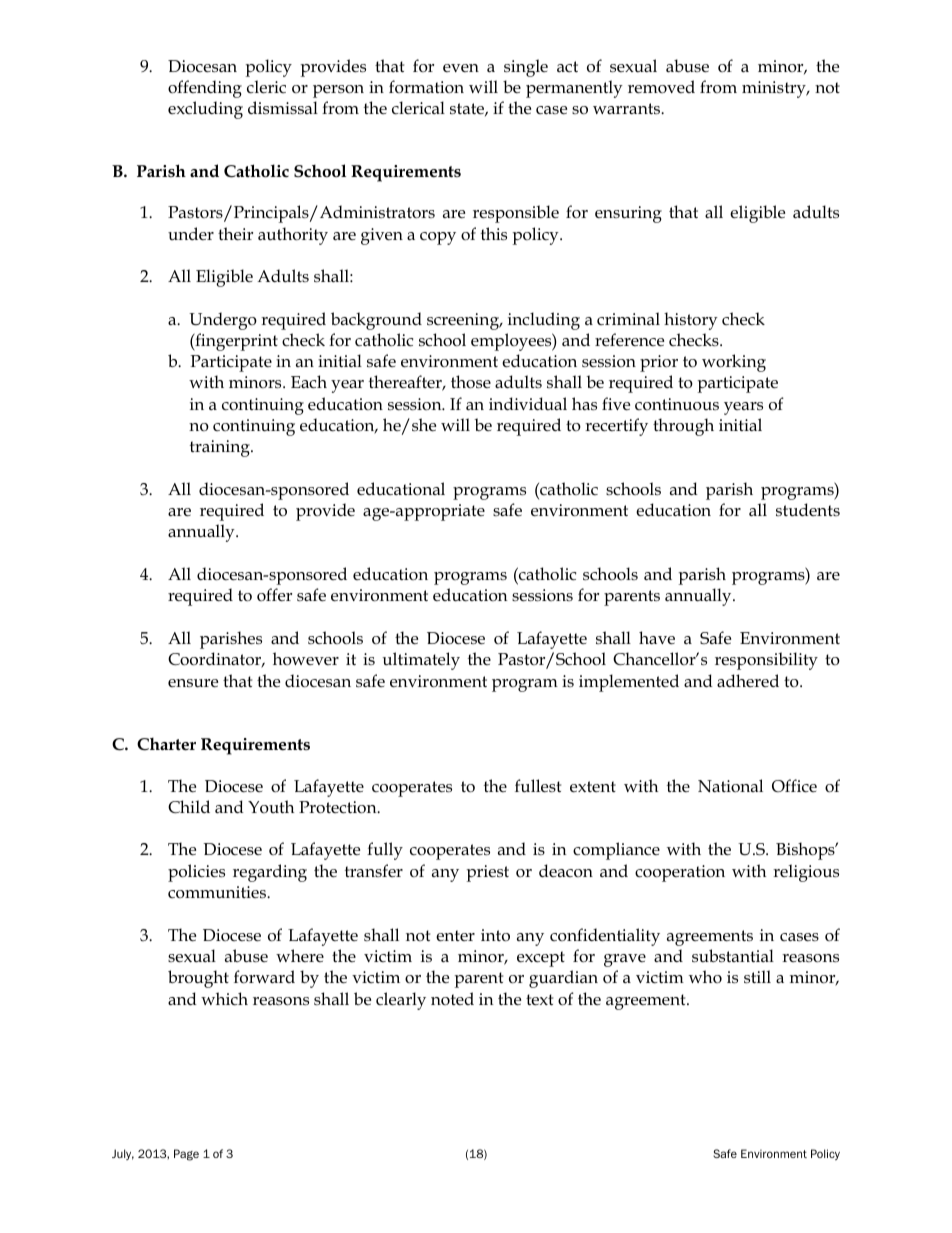 The image size is (952, 1233). What do you see at coordinates (661, 87) in the screenshot?
I see `removed` at bounding box center [661, 87].
